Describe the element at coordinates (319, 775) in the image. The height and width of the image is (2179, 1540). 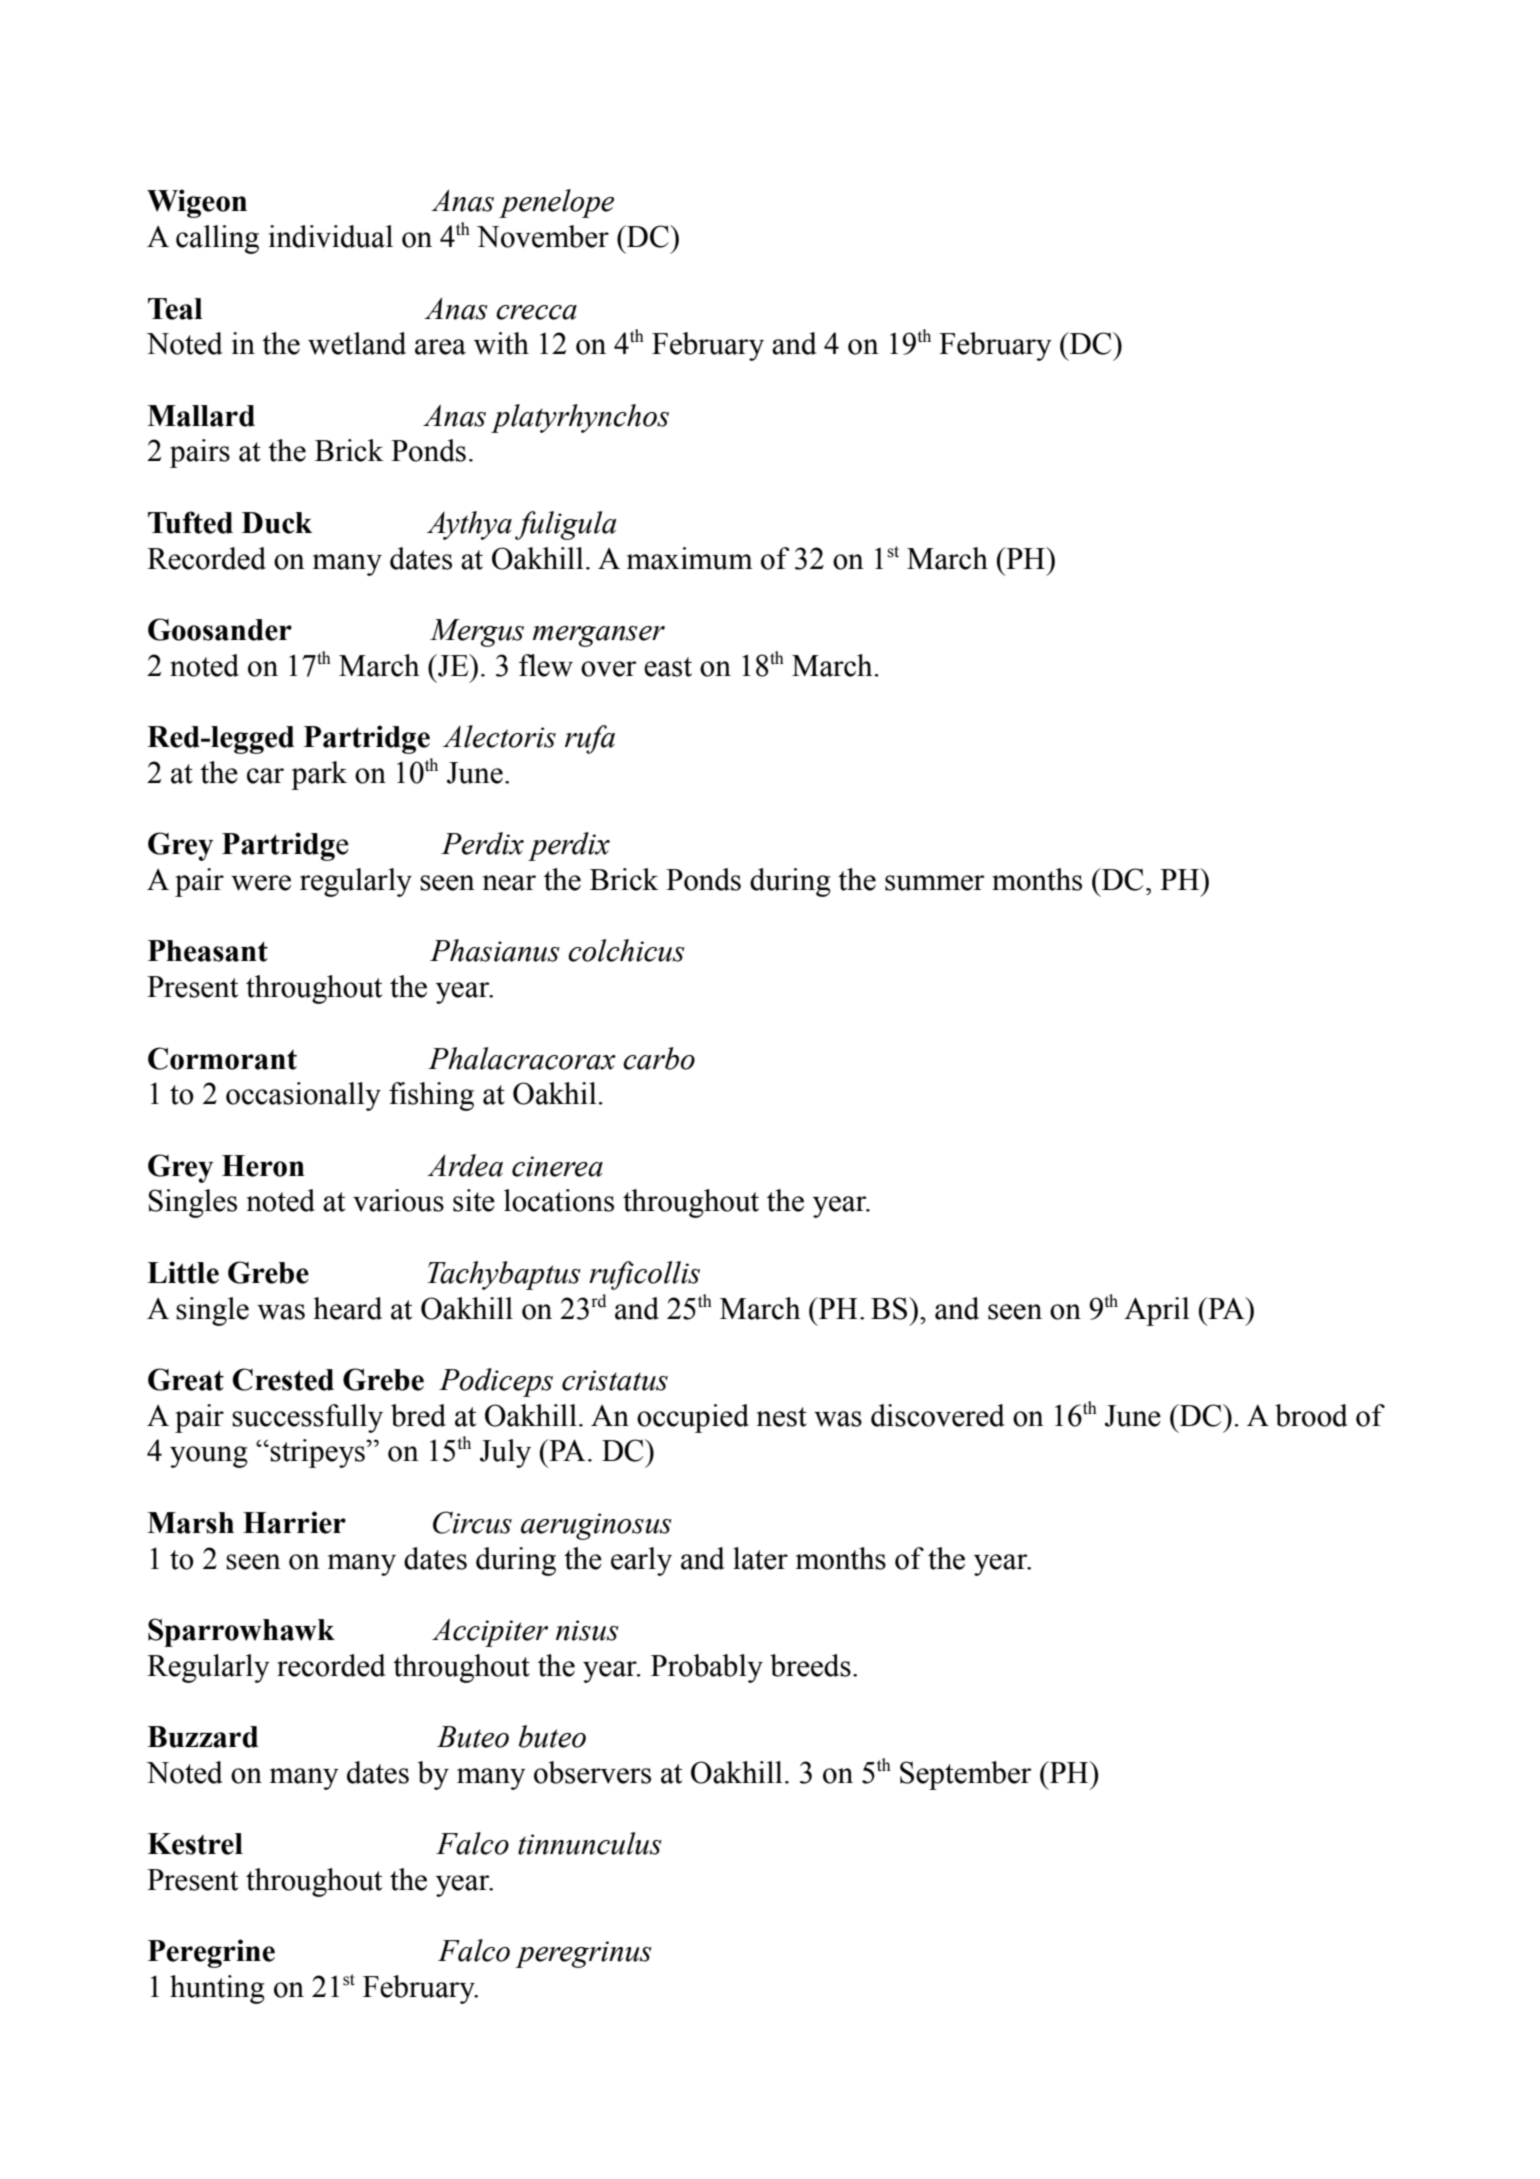
I see `park` at that location.
